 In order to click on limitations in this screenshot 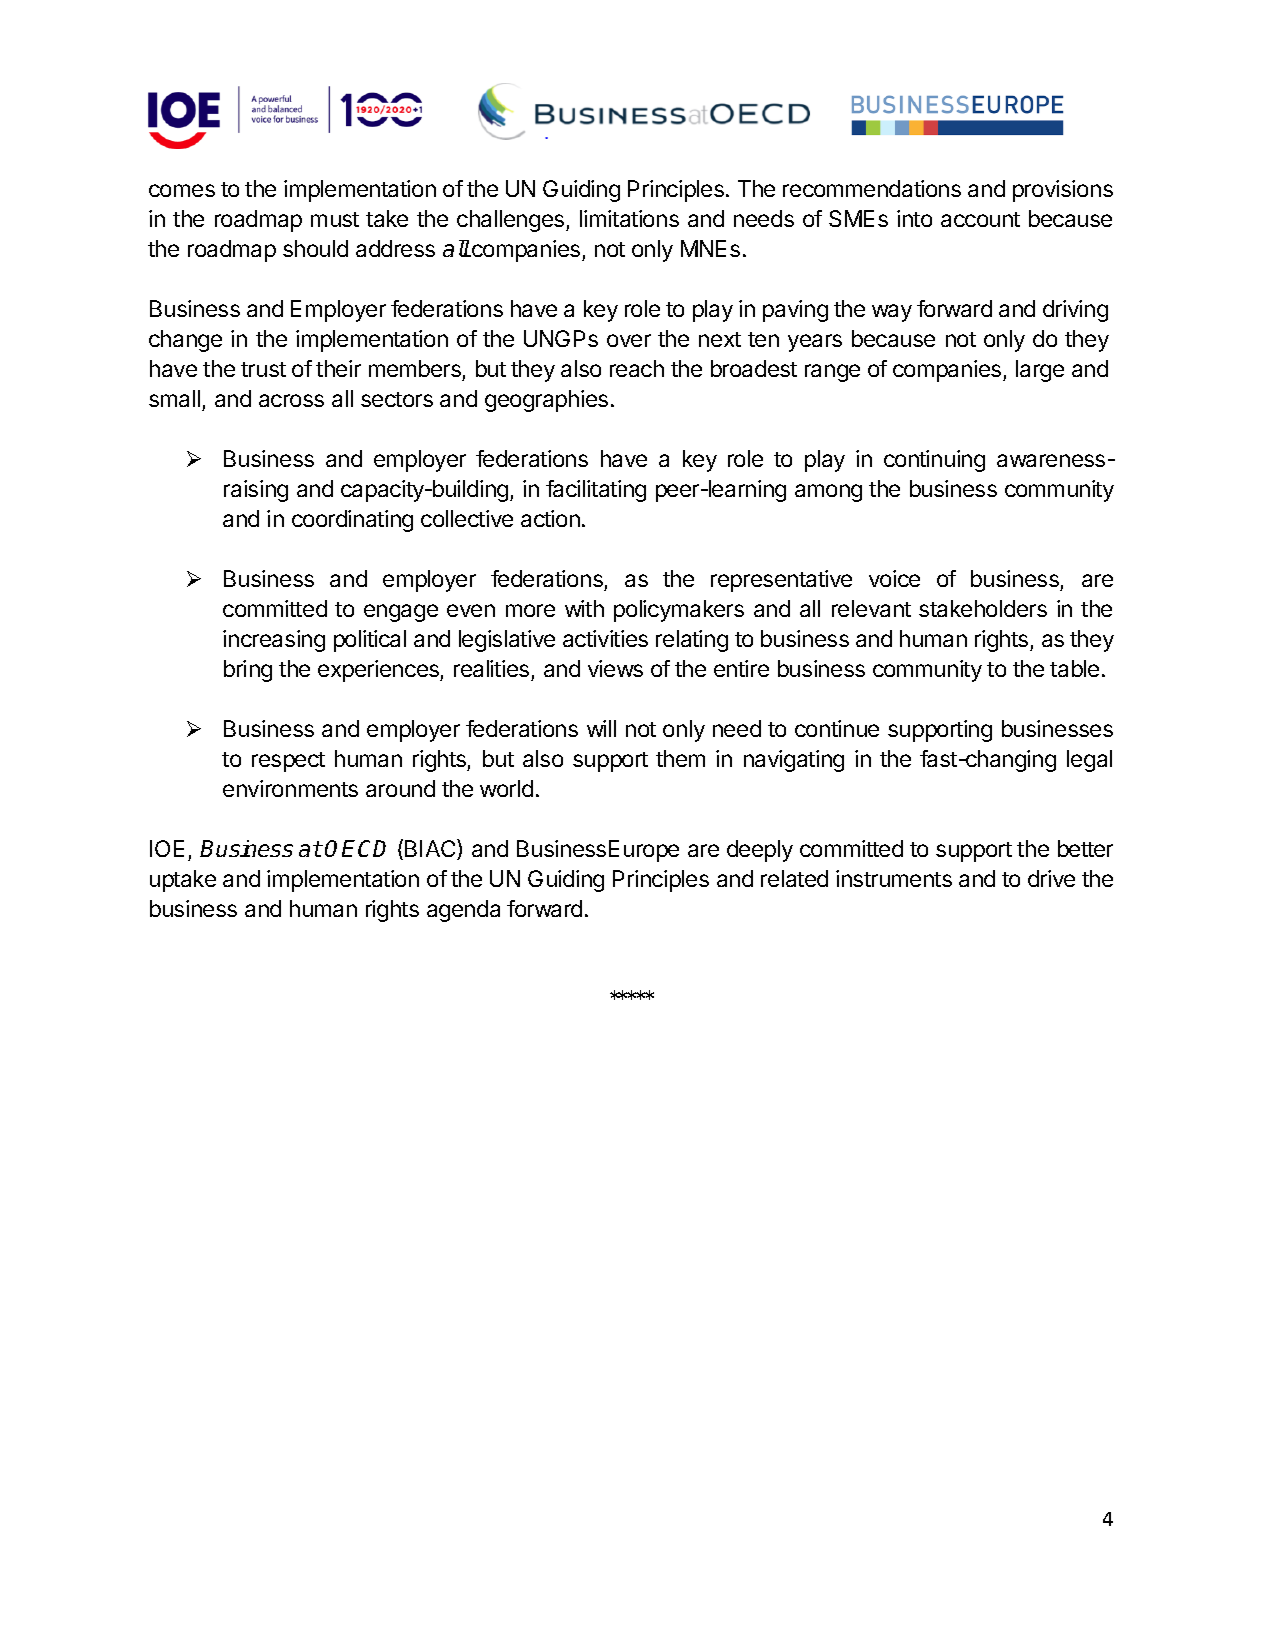, I will do `click(629, 218)`.
